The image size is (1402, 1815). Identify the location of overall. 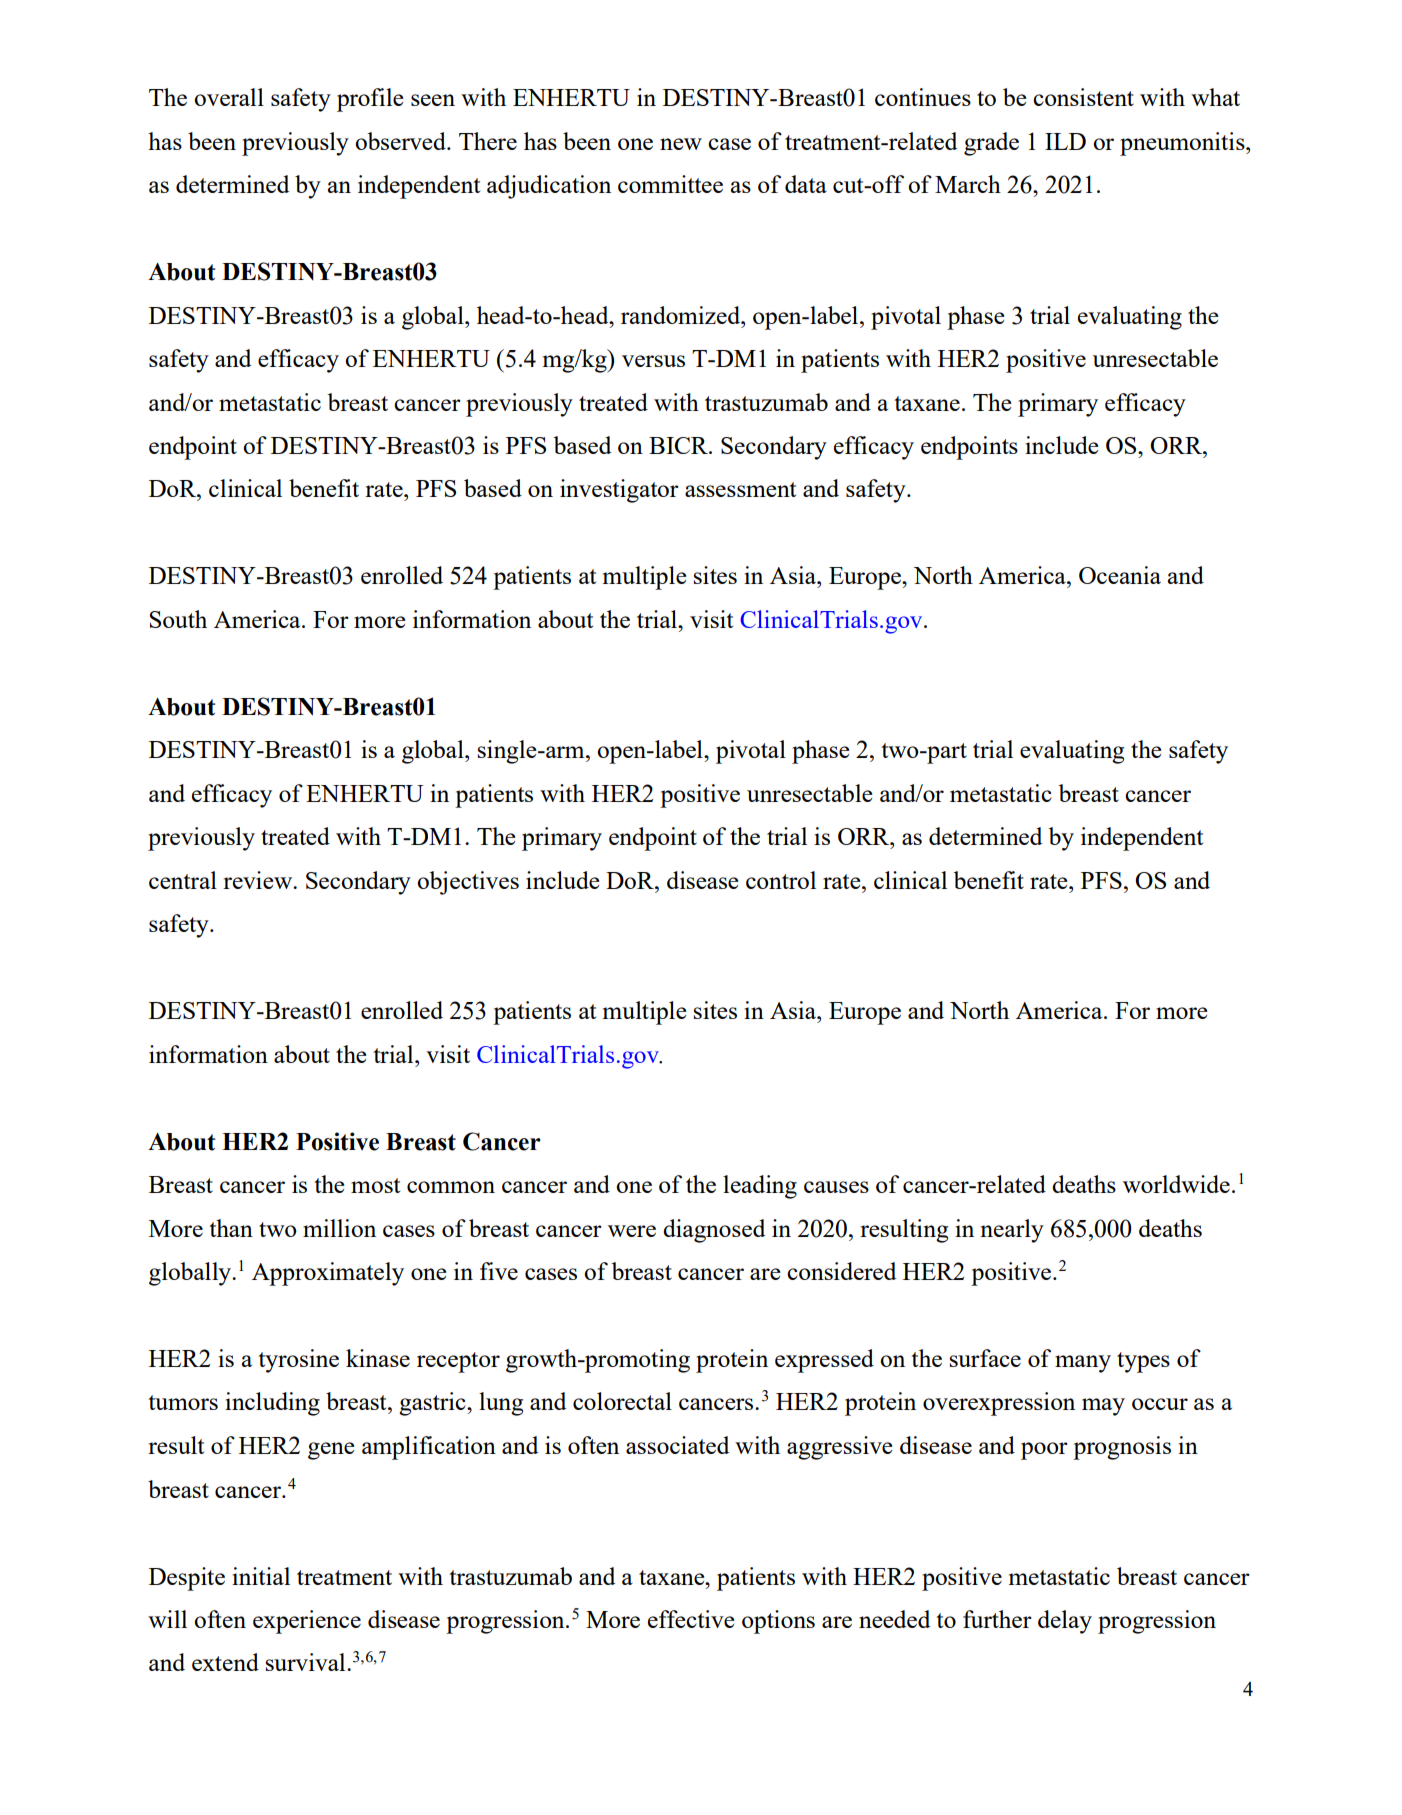
(229, 97).
